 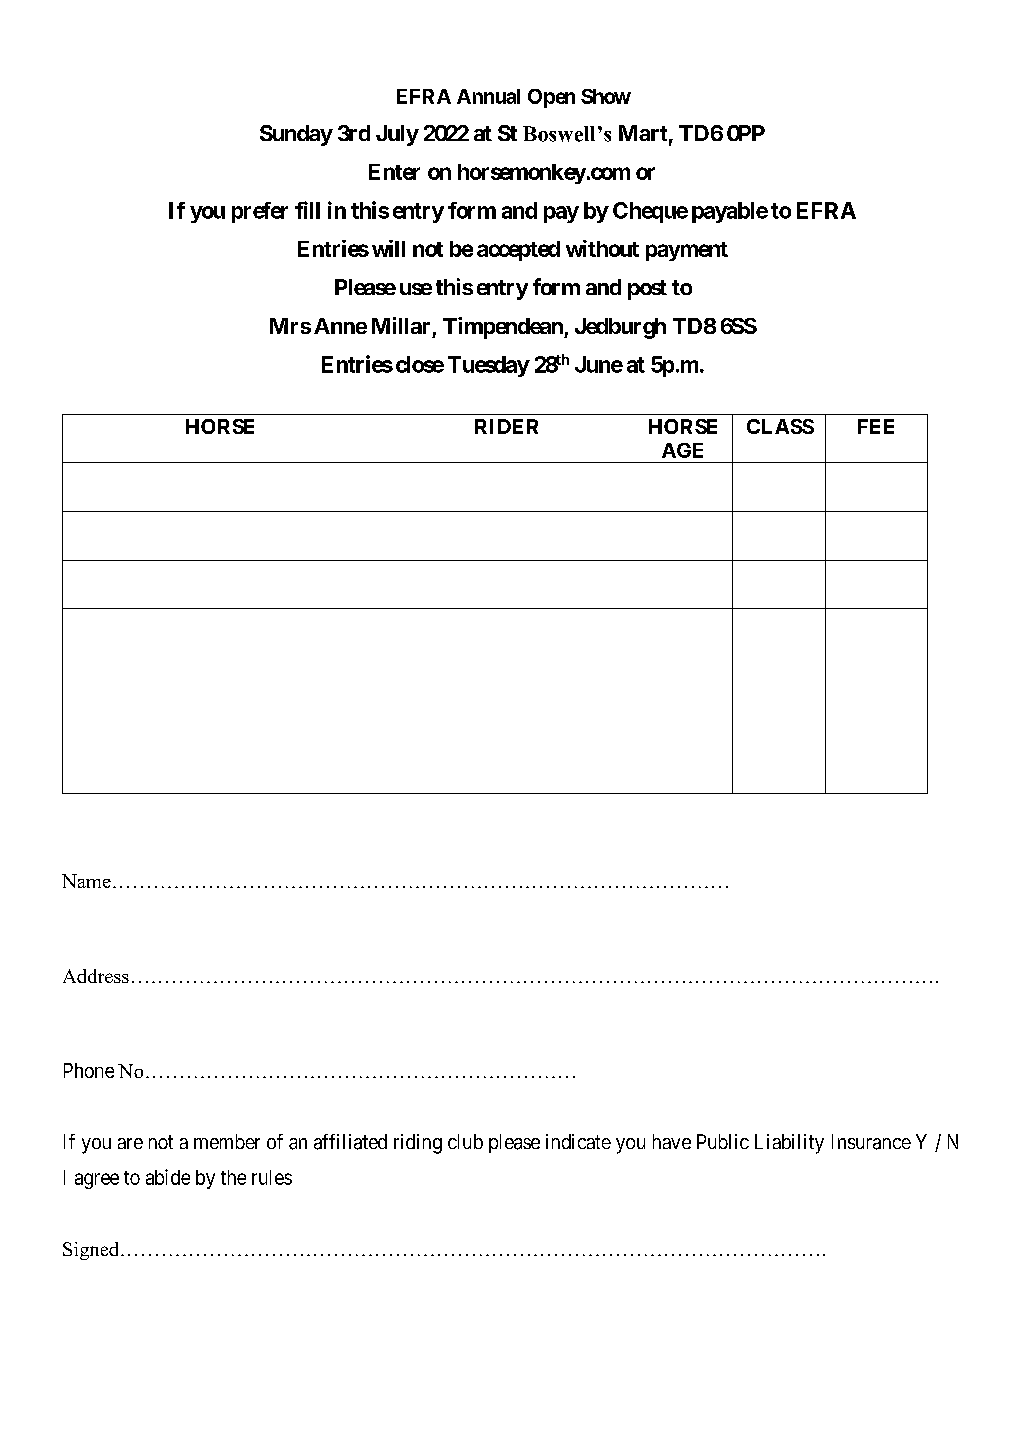 I want to click on Sunday, so click(x=296, y=135).
